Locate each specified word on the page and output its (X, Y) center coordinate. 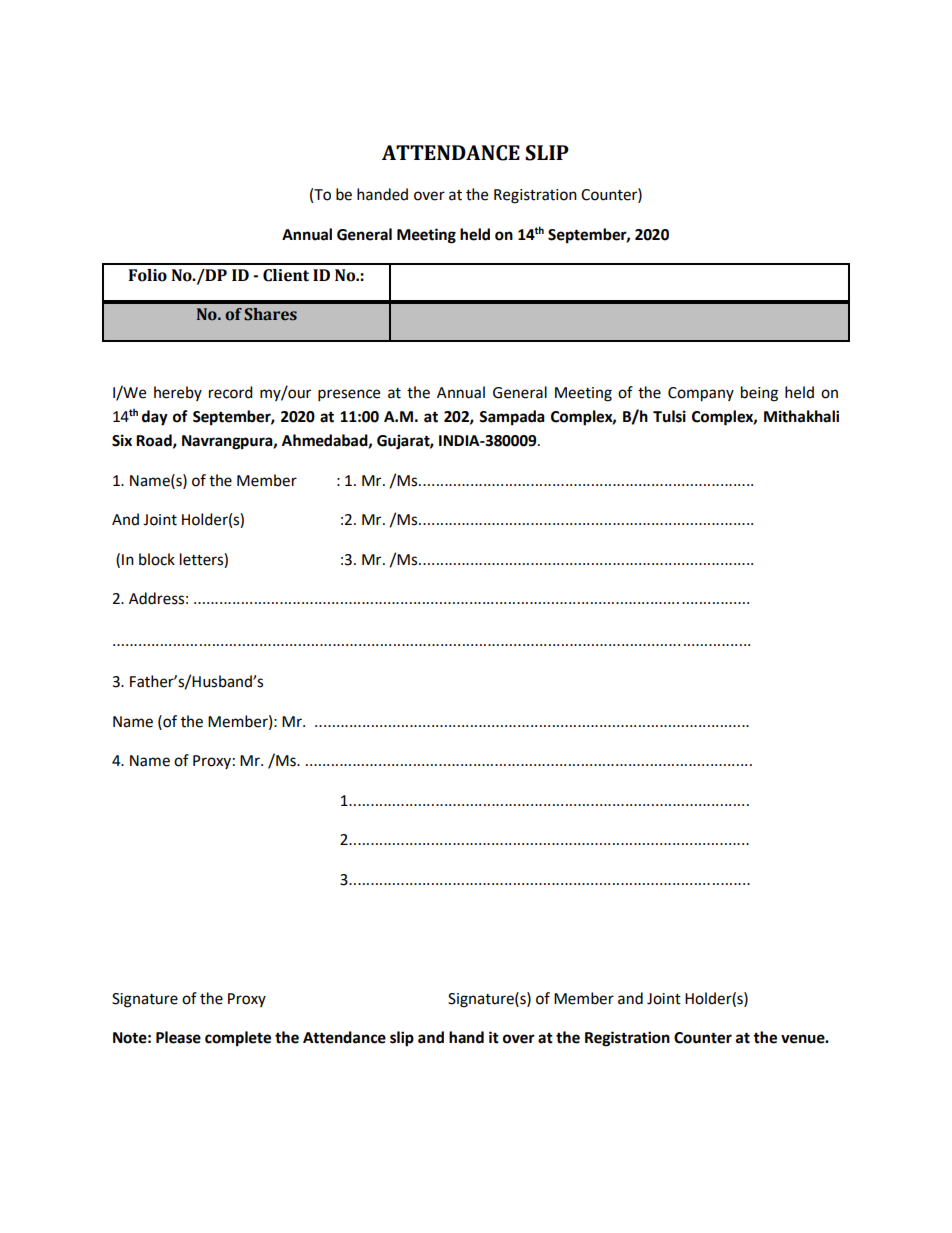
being (759, 394)
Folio (148, 275)
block (157, 559)
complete (238, 1039)
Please (178, 1037)
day (155, 418)
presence (349, 395)
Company (701, 394)
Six (122, 440)
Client (286, 275)
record (231, 392)
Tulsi (669, 416)
